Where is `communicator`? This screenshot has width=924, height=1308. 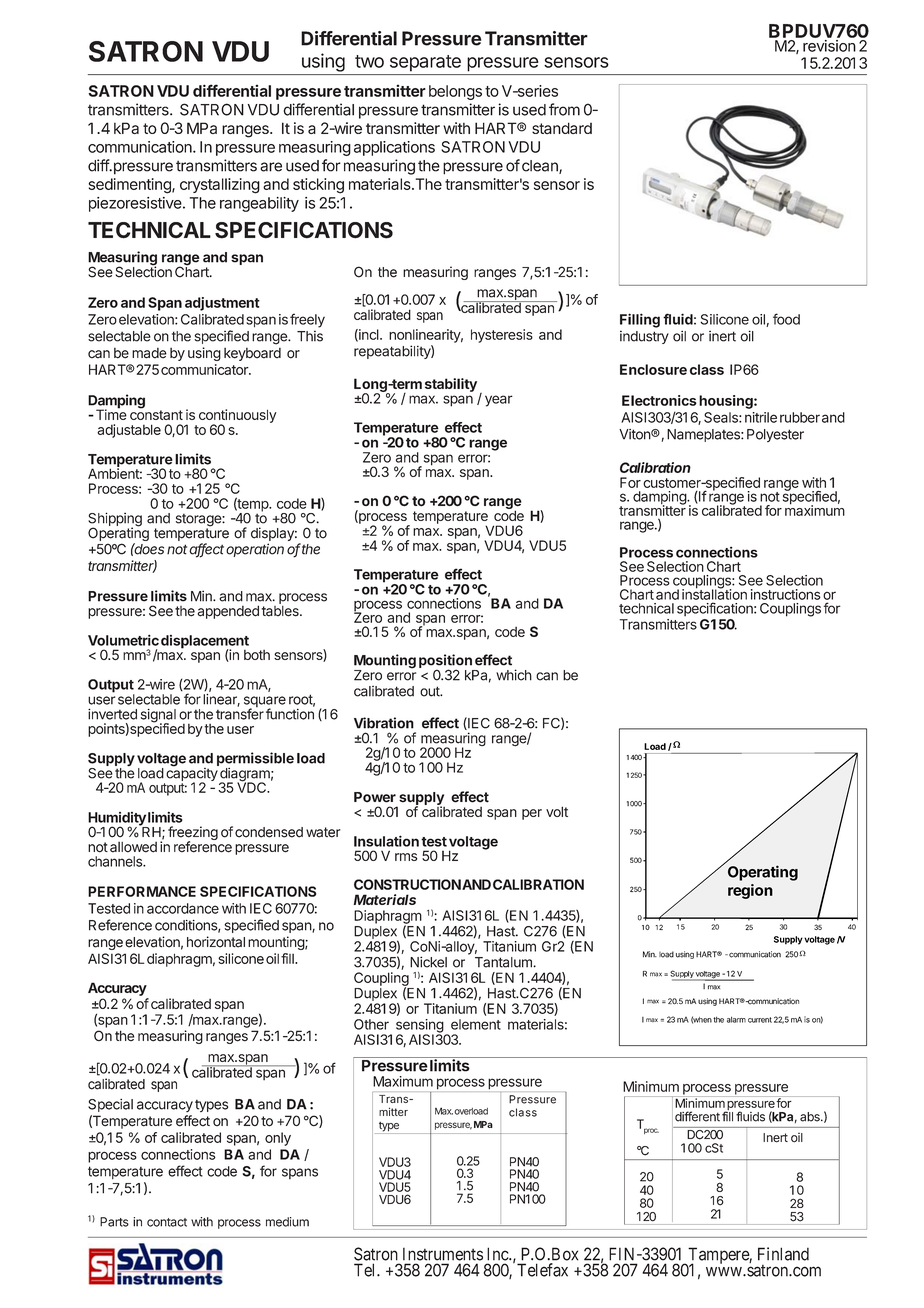
communicator is located at coordinates (205, 369).
